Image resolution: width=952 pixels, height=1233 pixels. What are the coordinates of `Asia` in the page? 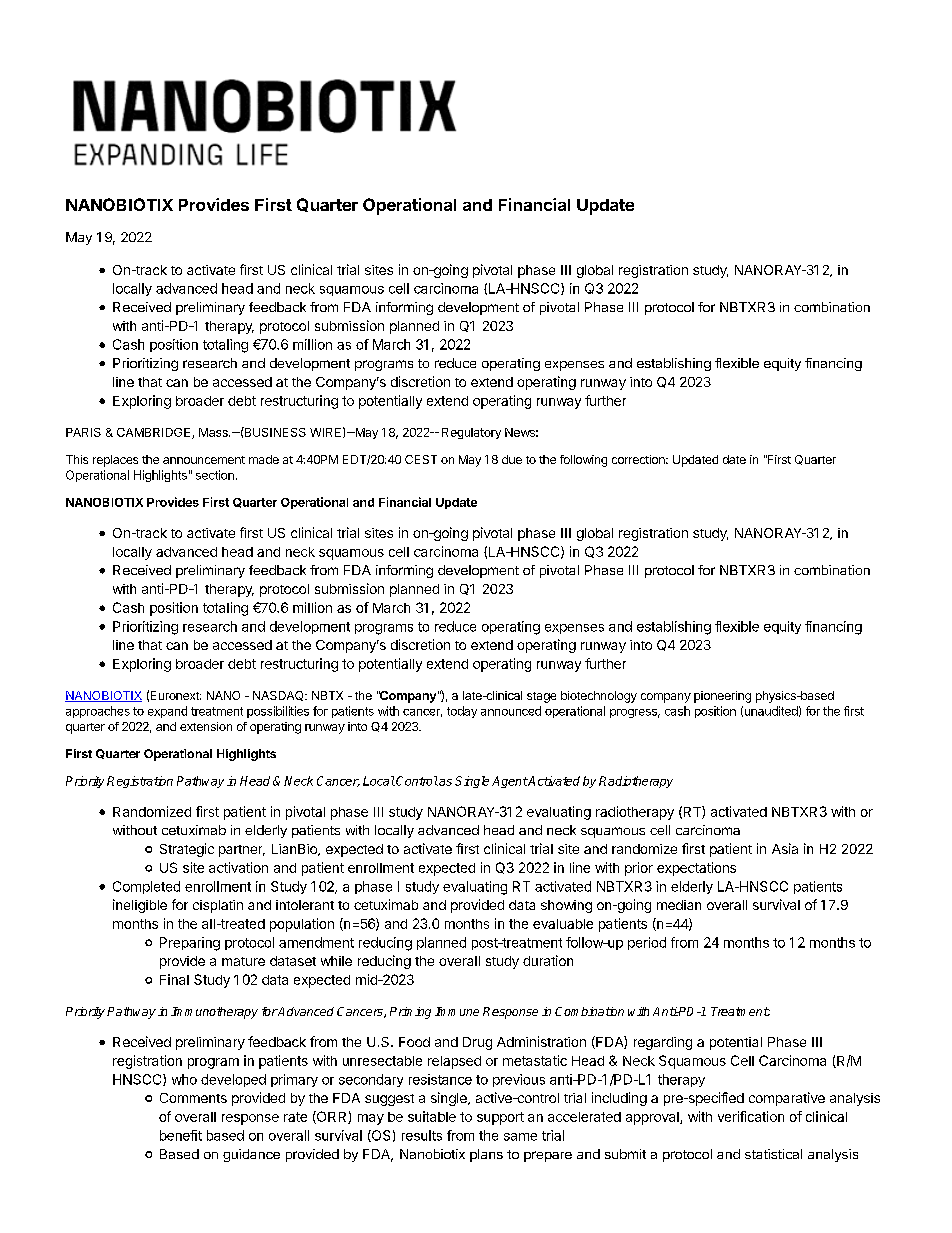 It's located at (785, 848).
